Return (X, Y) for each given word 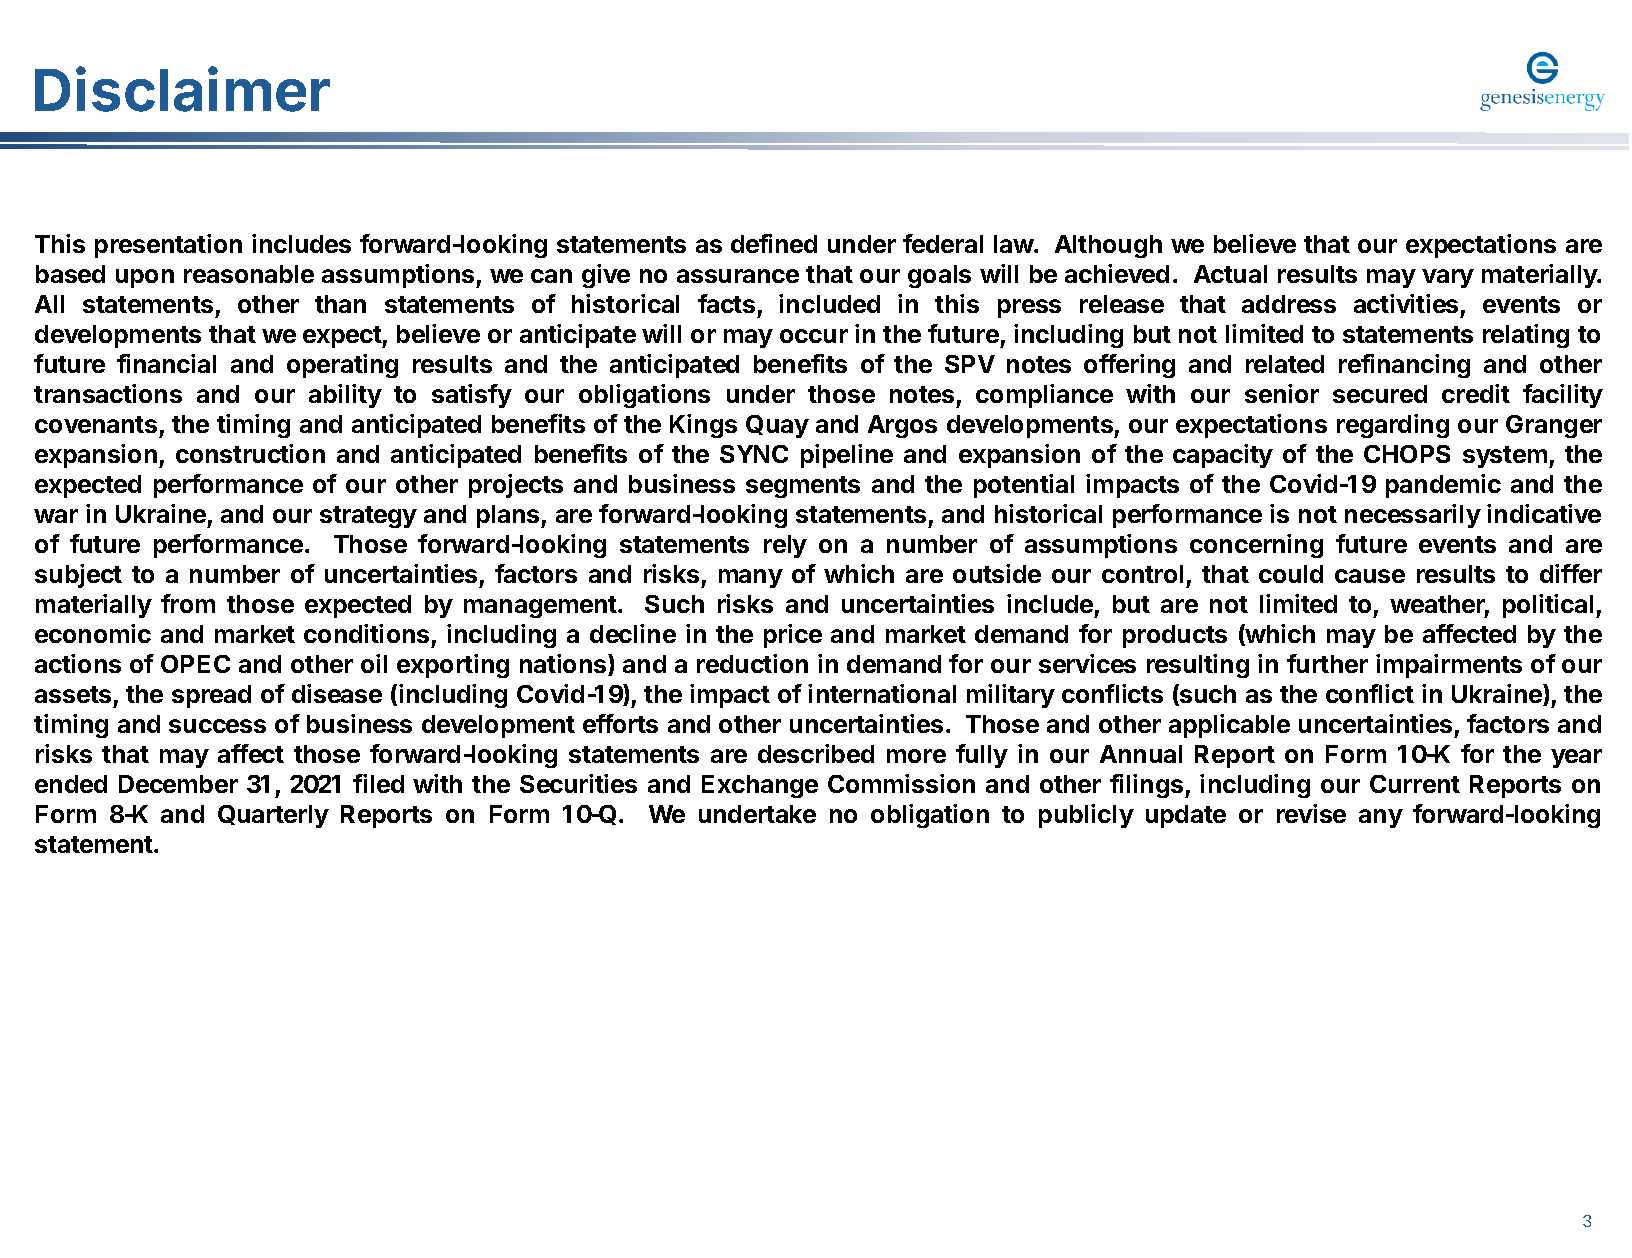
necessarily (1413, 516)
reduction (752, 663)
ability (345, 396)
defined (774, 243)
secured (1380, 394)
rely (785, 546)
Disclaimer (182, 89)
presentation (168, 246)
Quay (777, 426)
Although (1108, 246)
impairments (1449, 666)
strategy (368, 517)
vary (1448, 278)
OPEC (195, 664)
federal (943, 243)
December (178, 784)
